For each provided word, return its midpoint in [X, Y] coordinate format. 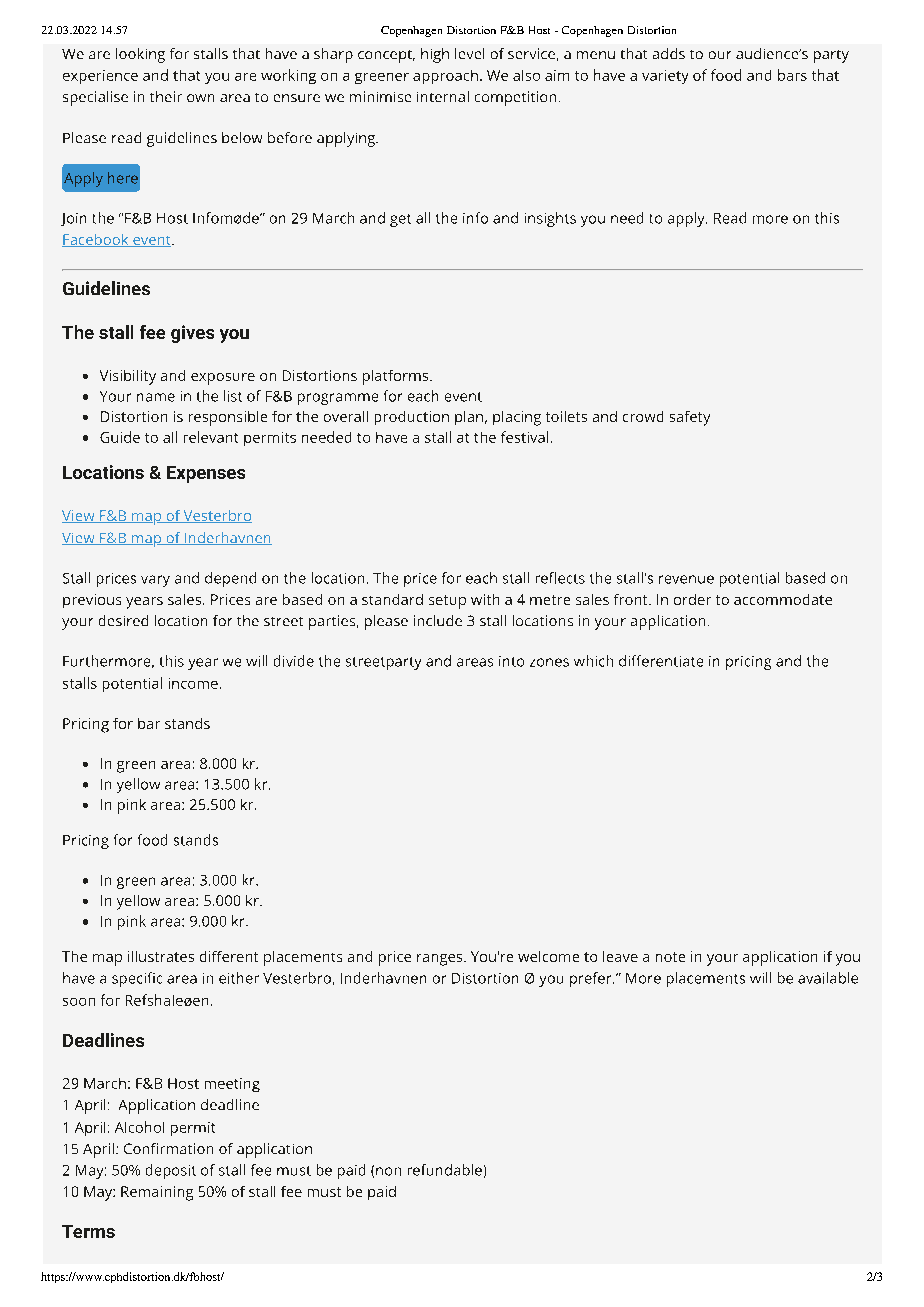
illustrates [161, 956]
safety [690, 418]
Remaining [157, 1193]
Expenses [206, 474]
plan [470, 418]
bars [792, 75]
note [670, 957]
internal [443, 96]
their [166, 96]
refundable [445, 1170]
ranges [441, 960]
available [828, 978]
